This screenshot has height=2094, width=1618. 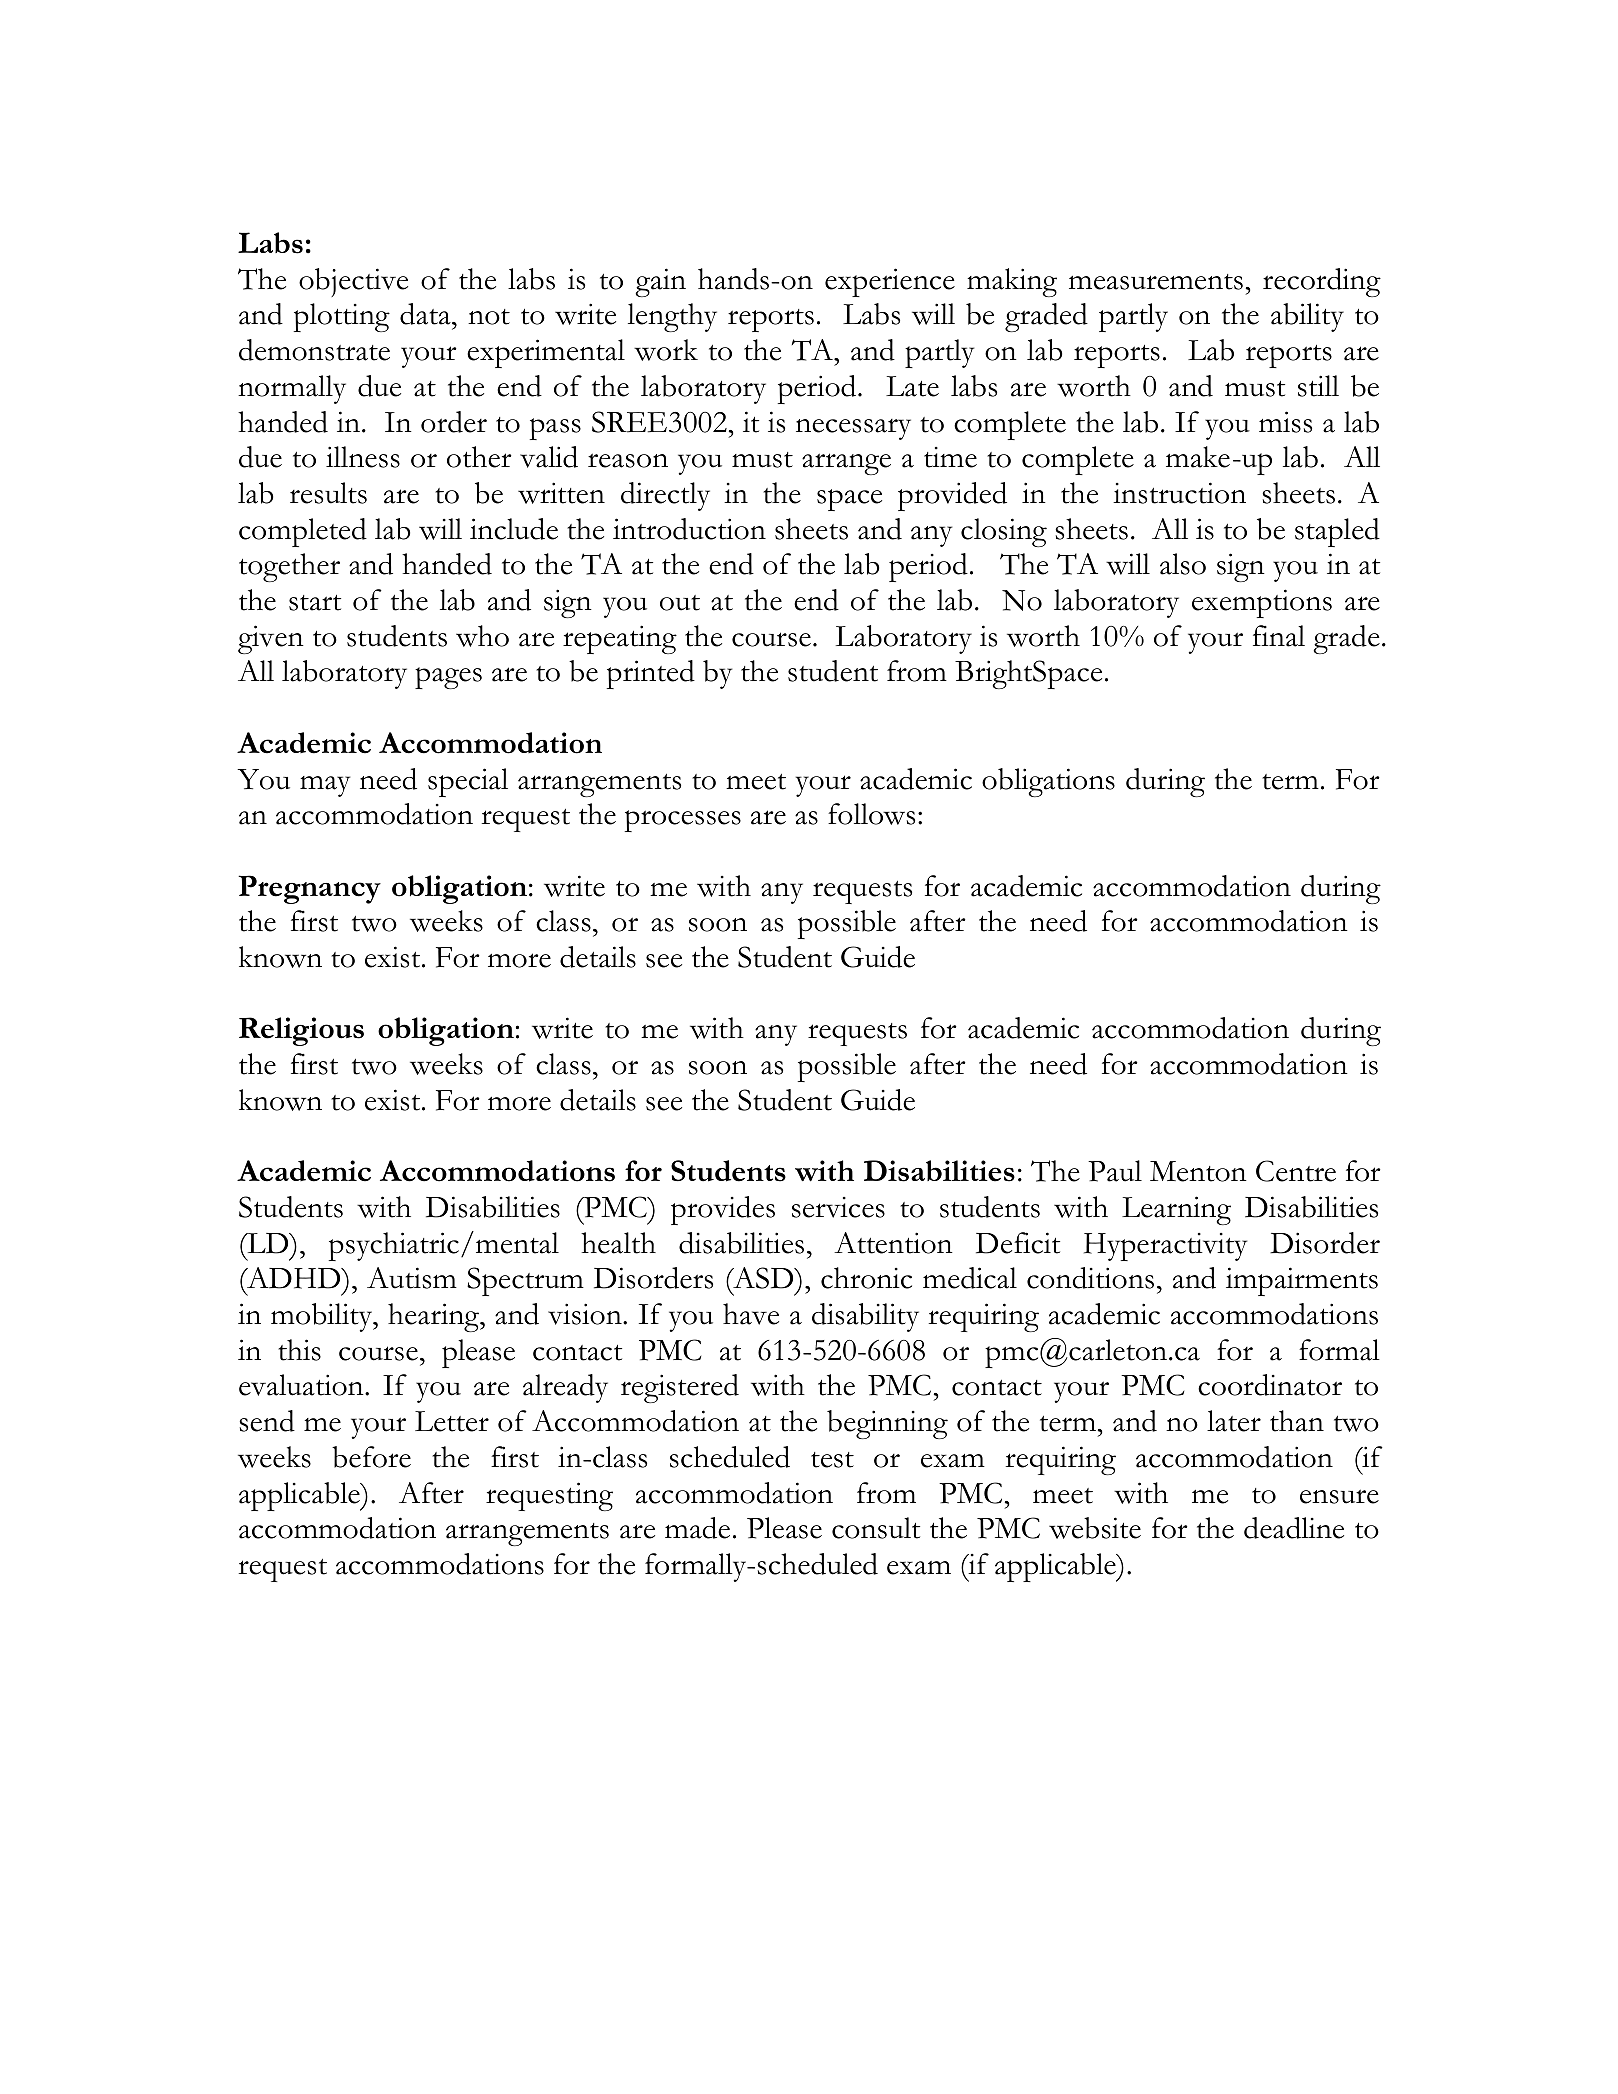 I want to click on data, so click(x=426, y=314).
